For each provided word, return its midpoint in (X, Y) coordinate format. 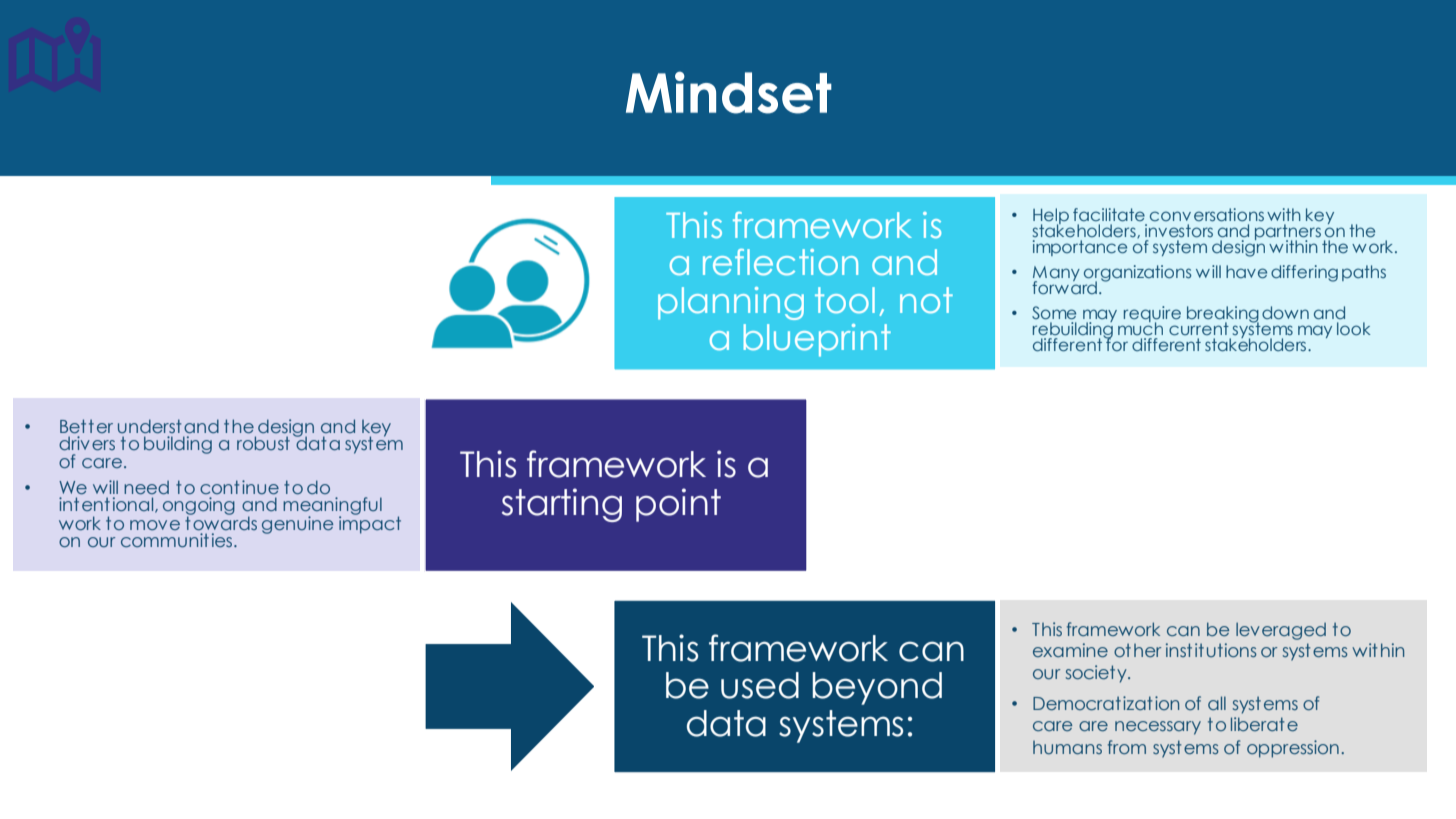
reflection (780, 262)
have (1246, 271)
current (1199, 328)
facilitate (1109, 214)
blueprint (817, 340)
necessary (1158, 728)
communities (178, 540)
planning (731, 303)
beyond (877, 688)
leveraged (1281, 631)
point (678, 505)
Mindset (729, 92)
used (760, 685)
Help (1051, 217)
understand (168, 426)
